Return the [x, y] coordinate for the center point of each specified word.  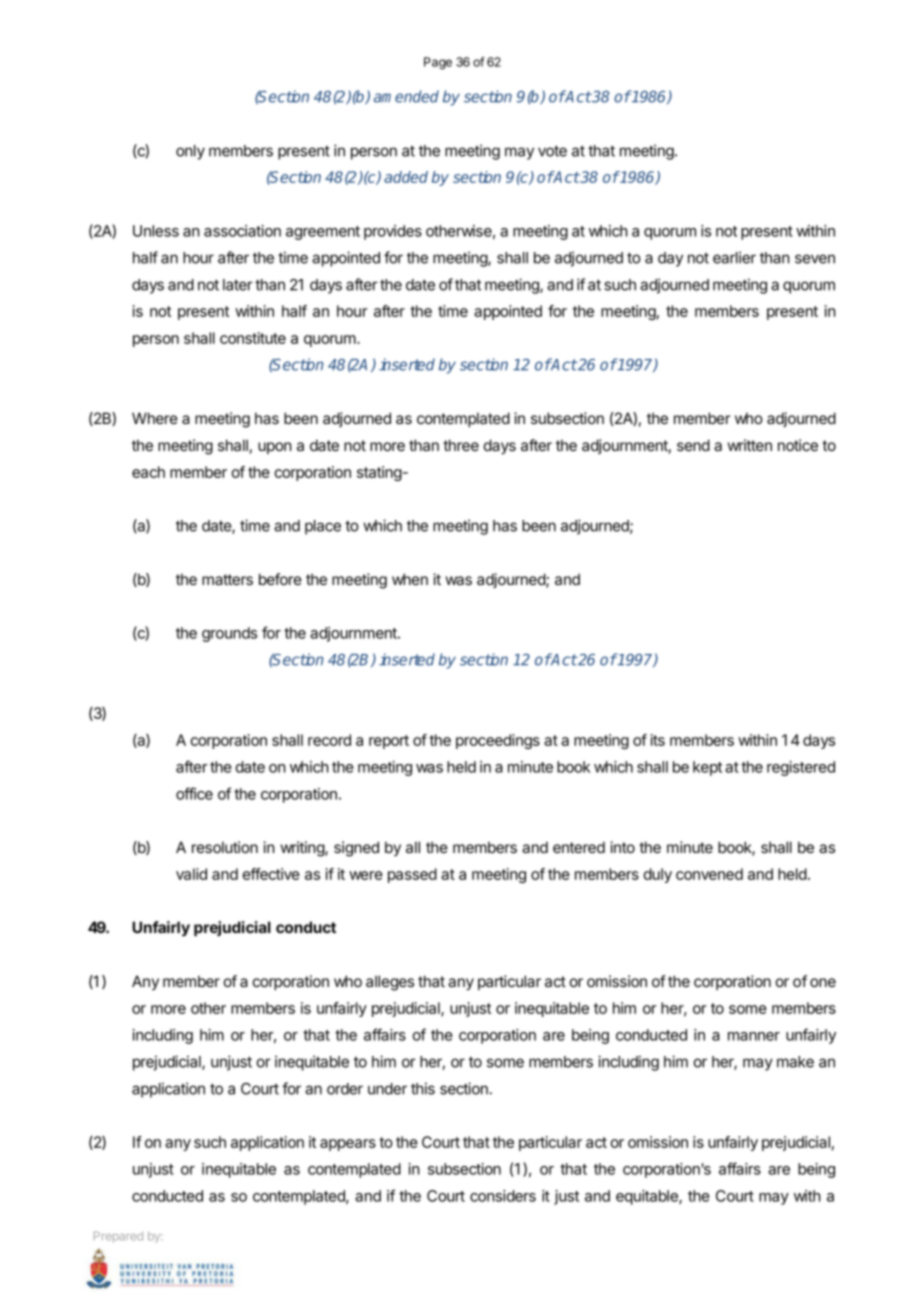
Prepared [118, 1237]
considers [503, 1196]
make [795, 1062]
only [190, 152]
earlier [734, 257]
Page [438, 63]
